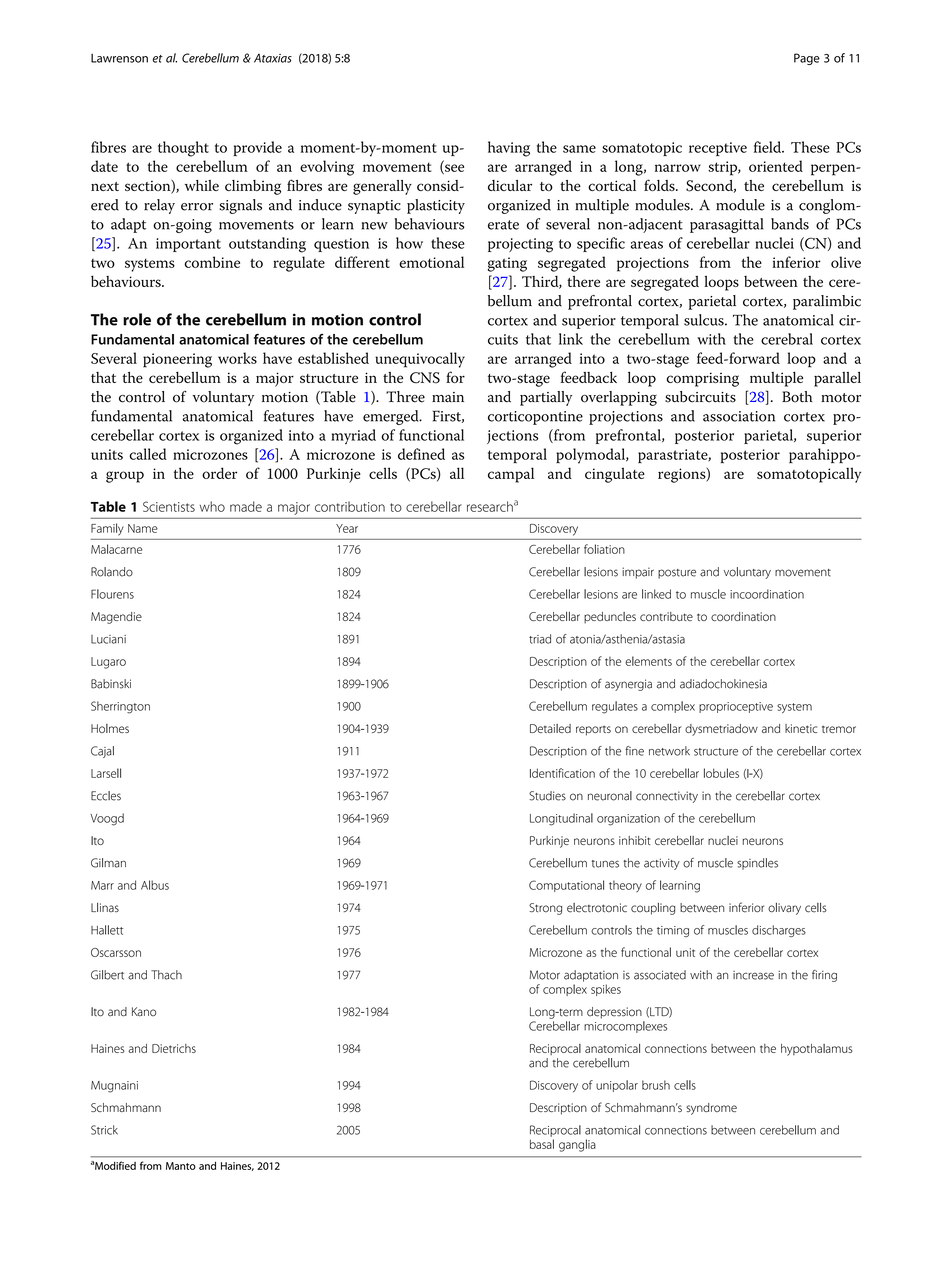 Image resolution: width=952 pixels, height=1265 pixels. I want to click on thought, so click(183, 149).
